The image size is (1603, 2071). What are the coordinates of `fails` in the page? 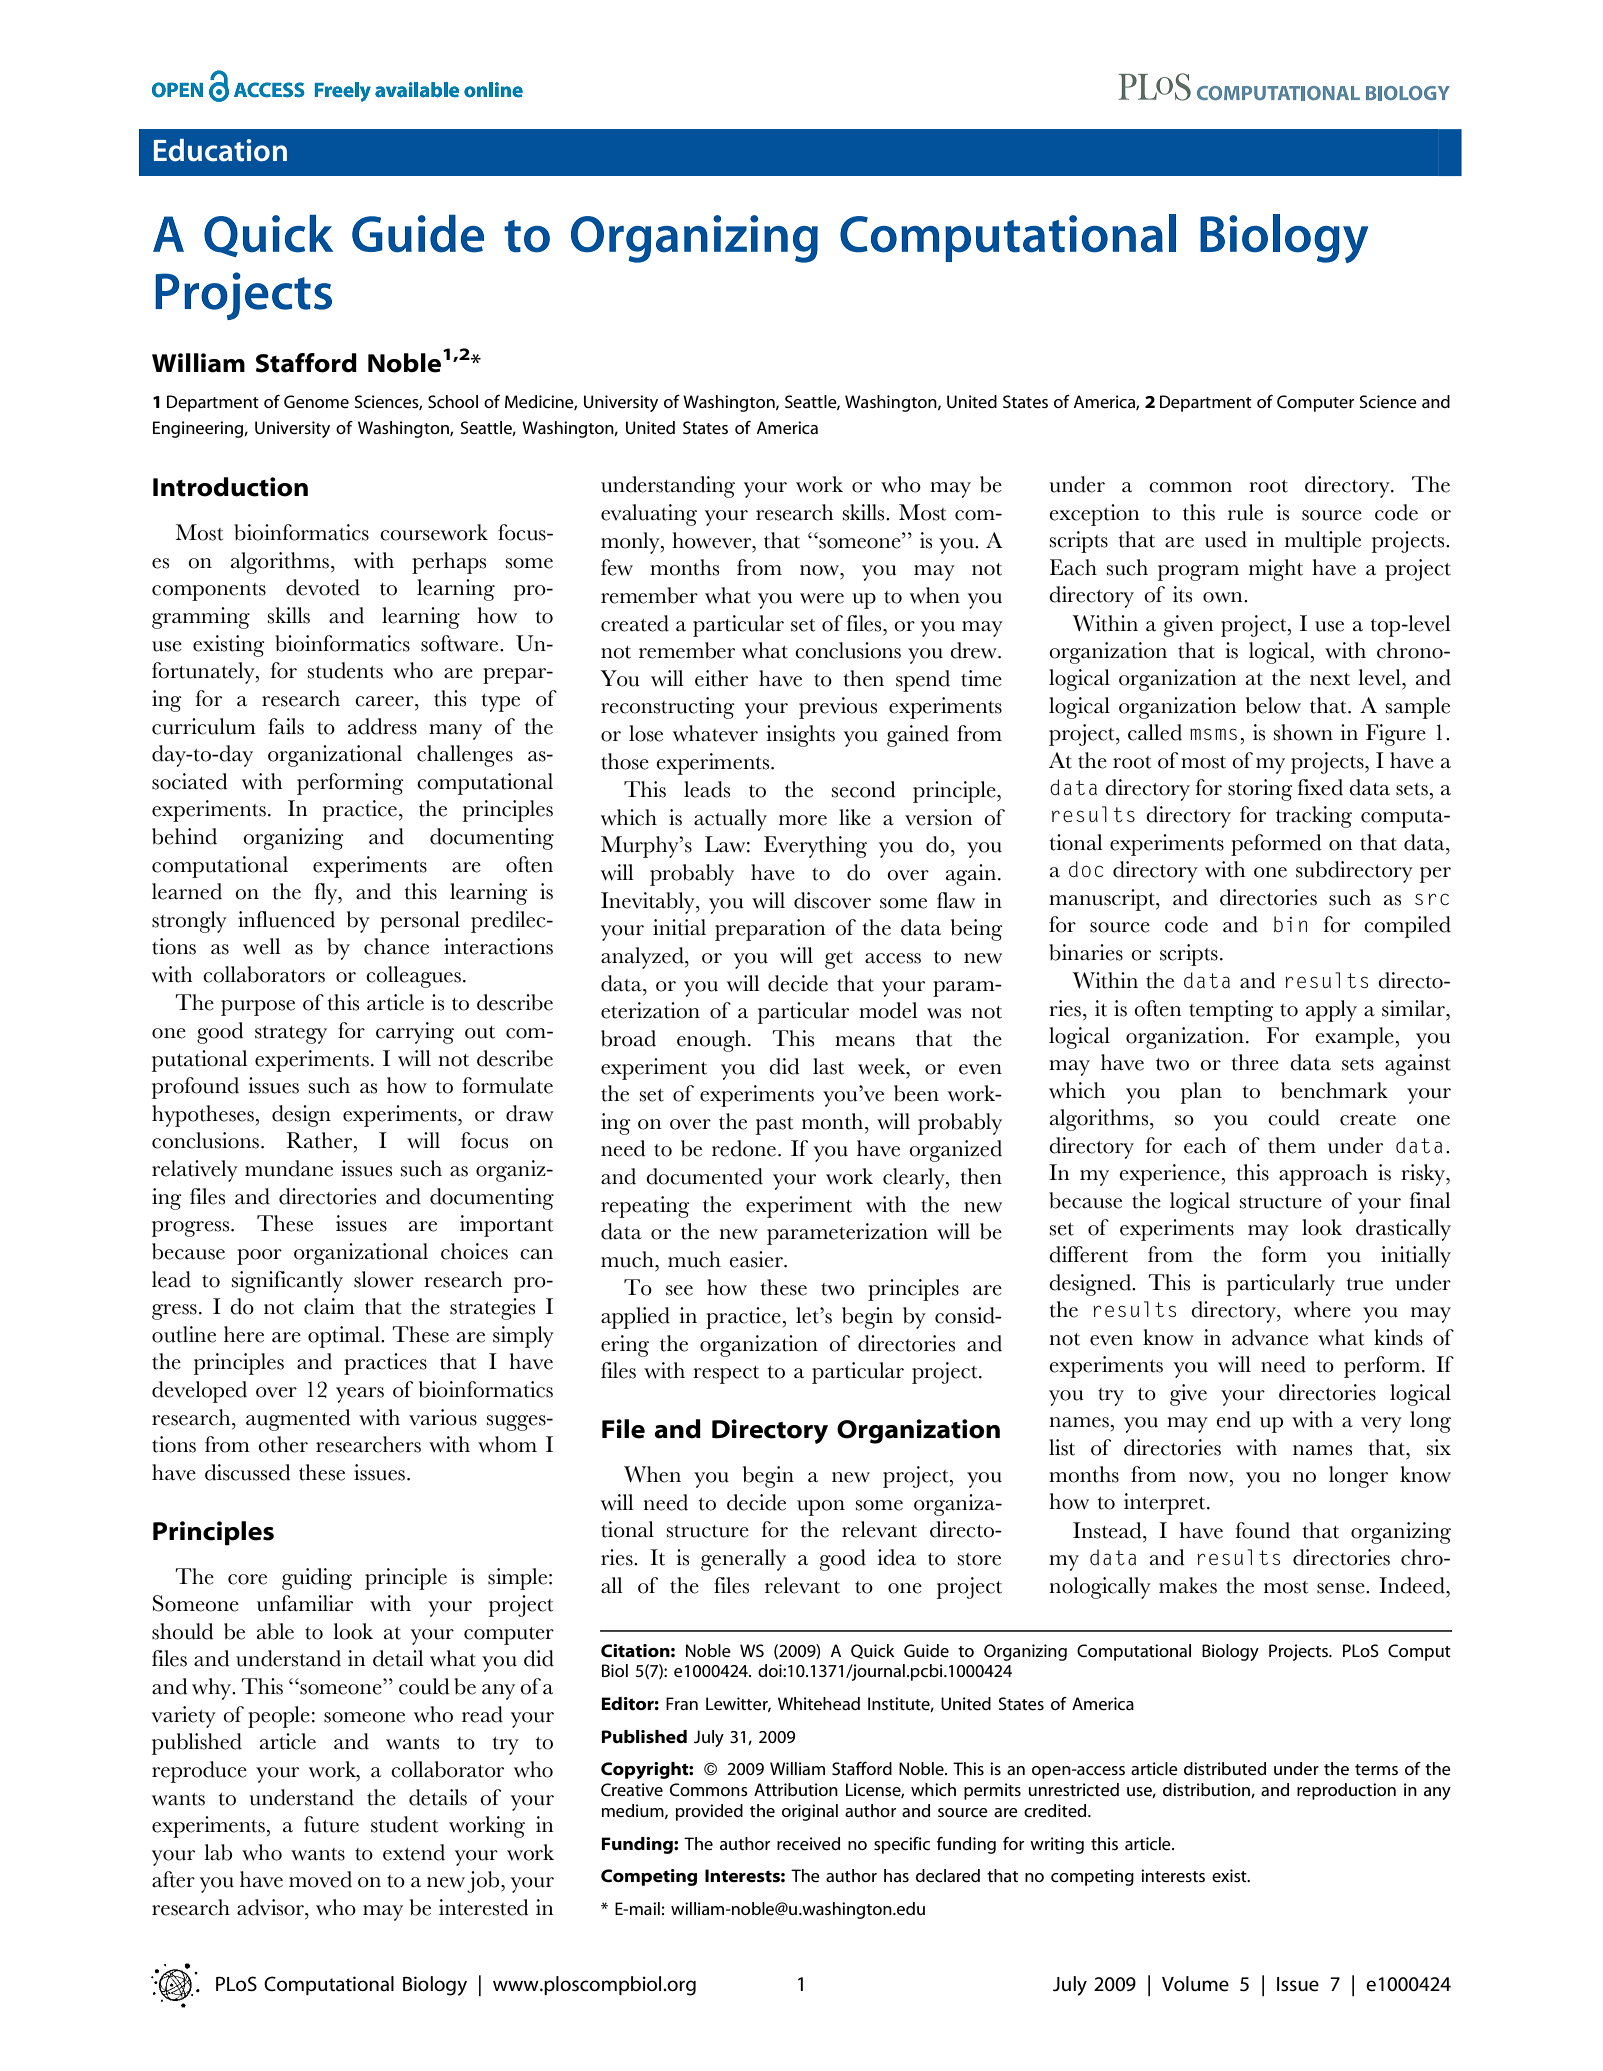 It's located at (286, 726).
